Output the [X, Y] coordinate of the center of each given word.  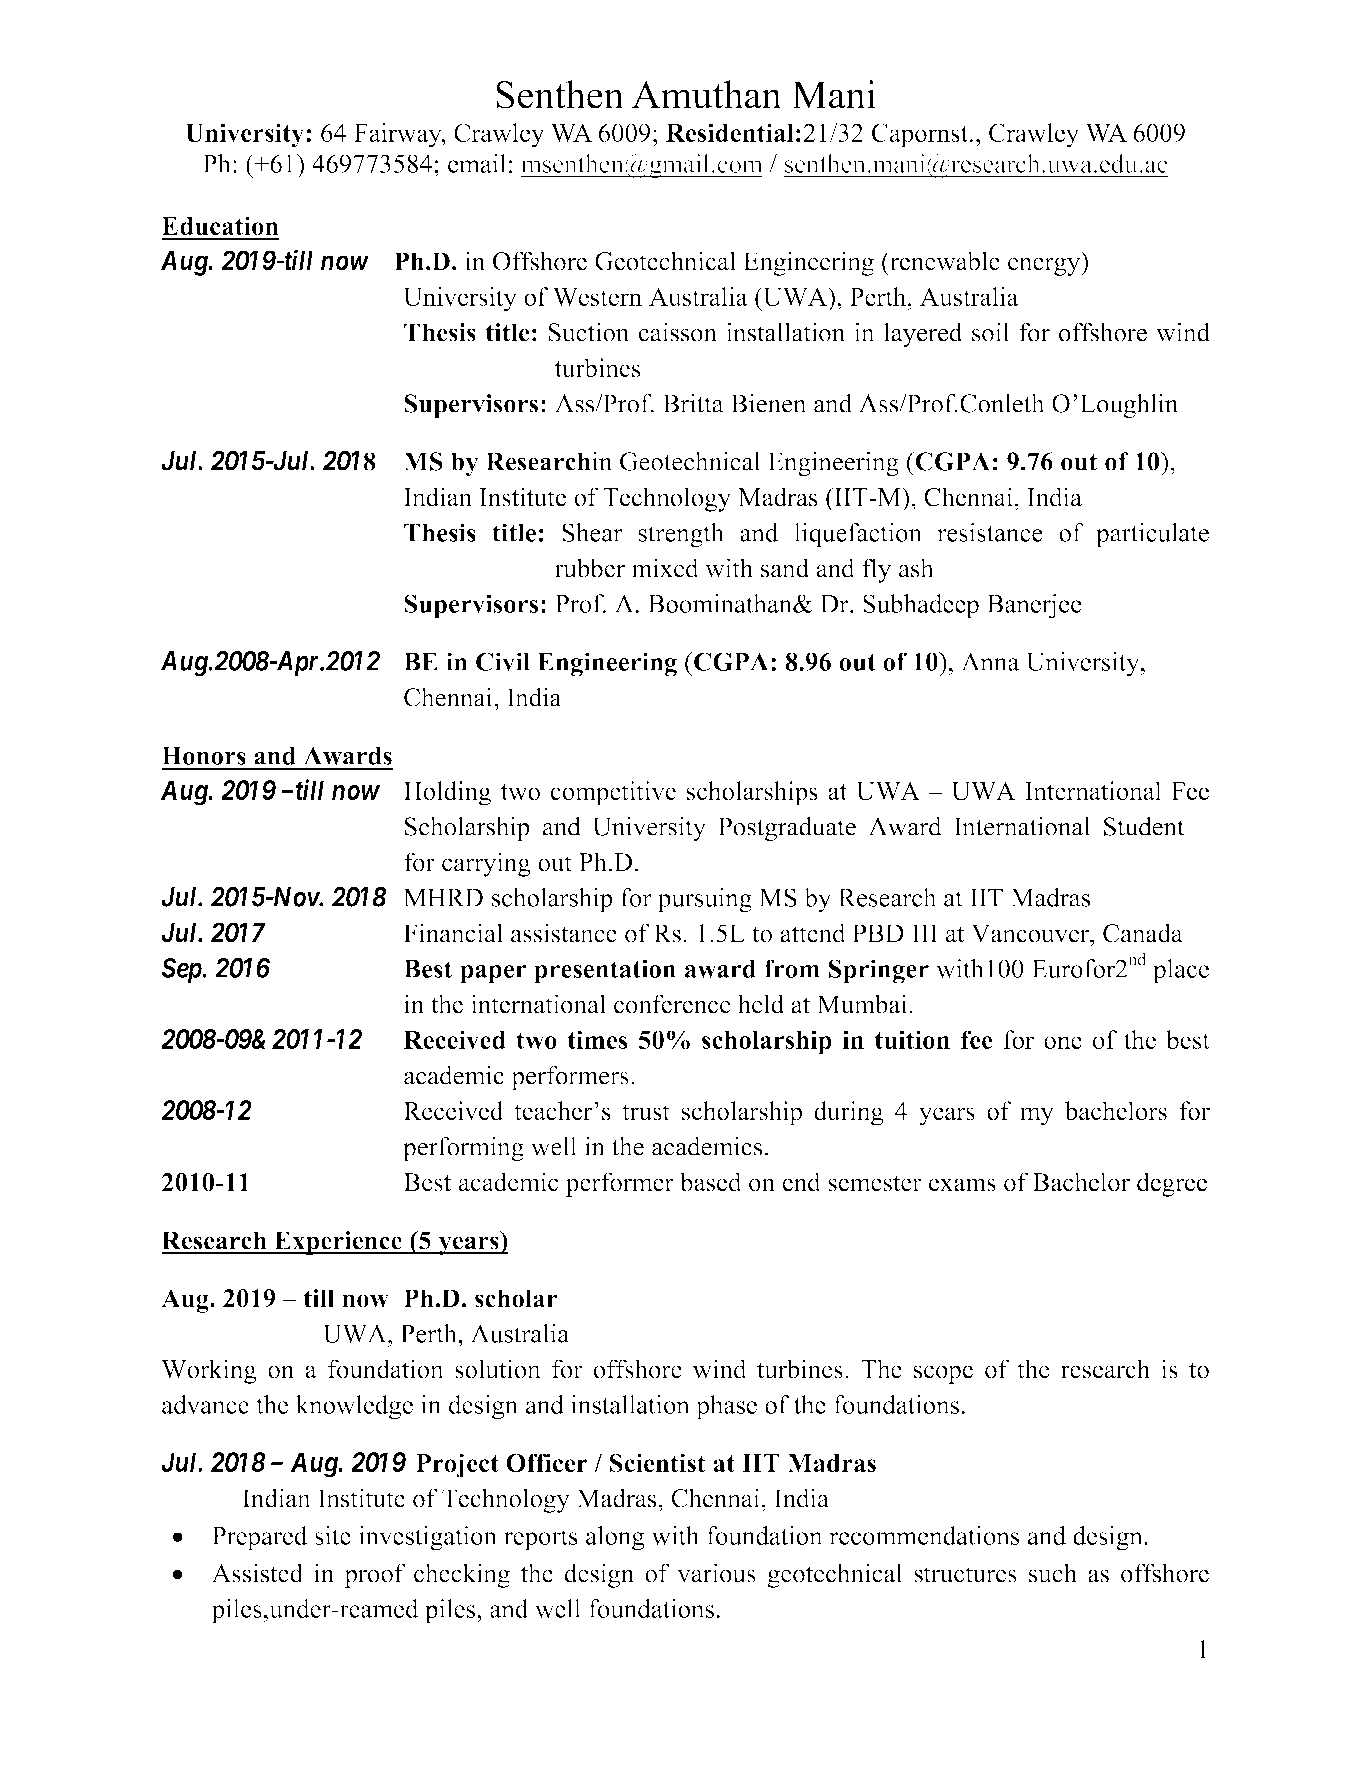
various [716, 1573]
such [1053, 1573]
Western [597, 297]
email [477, 163]
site [333, 1535]
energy [1045, 266]
